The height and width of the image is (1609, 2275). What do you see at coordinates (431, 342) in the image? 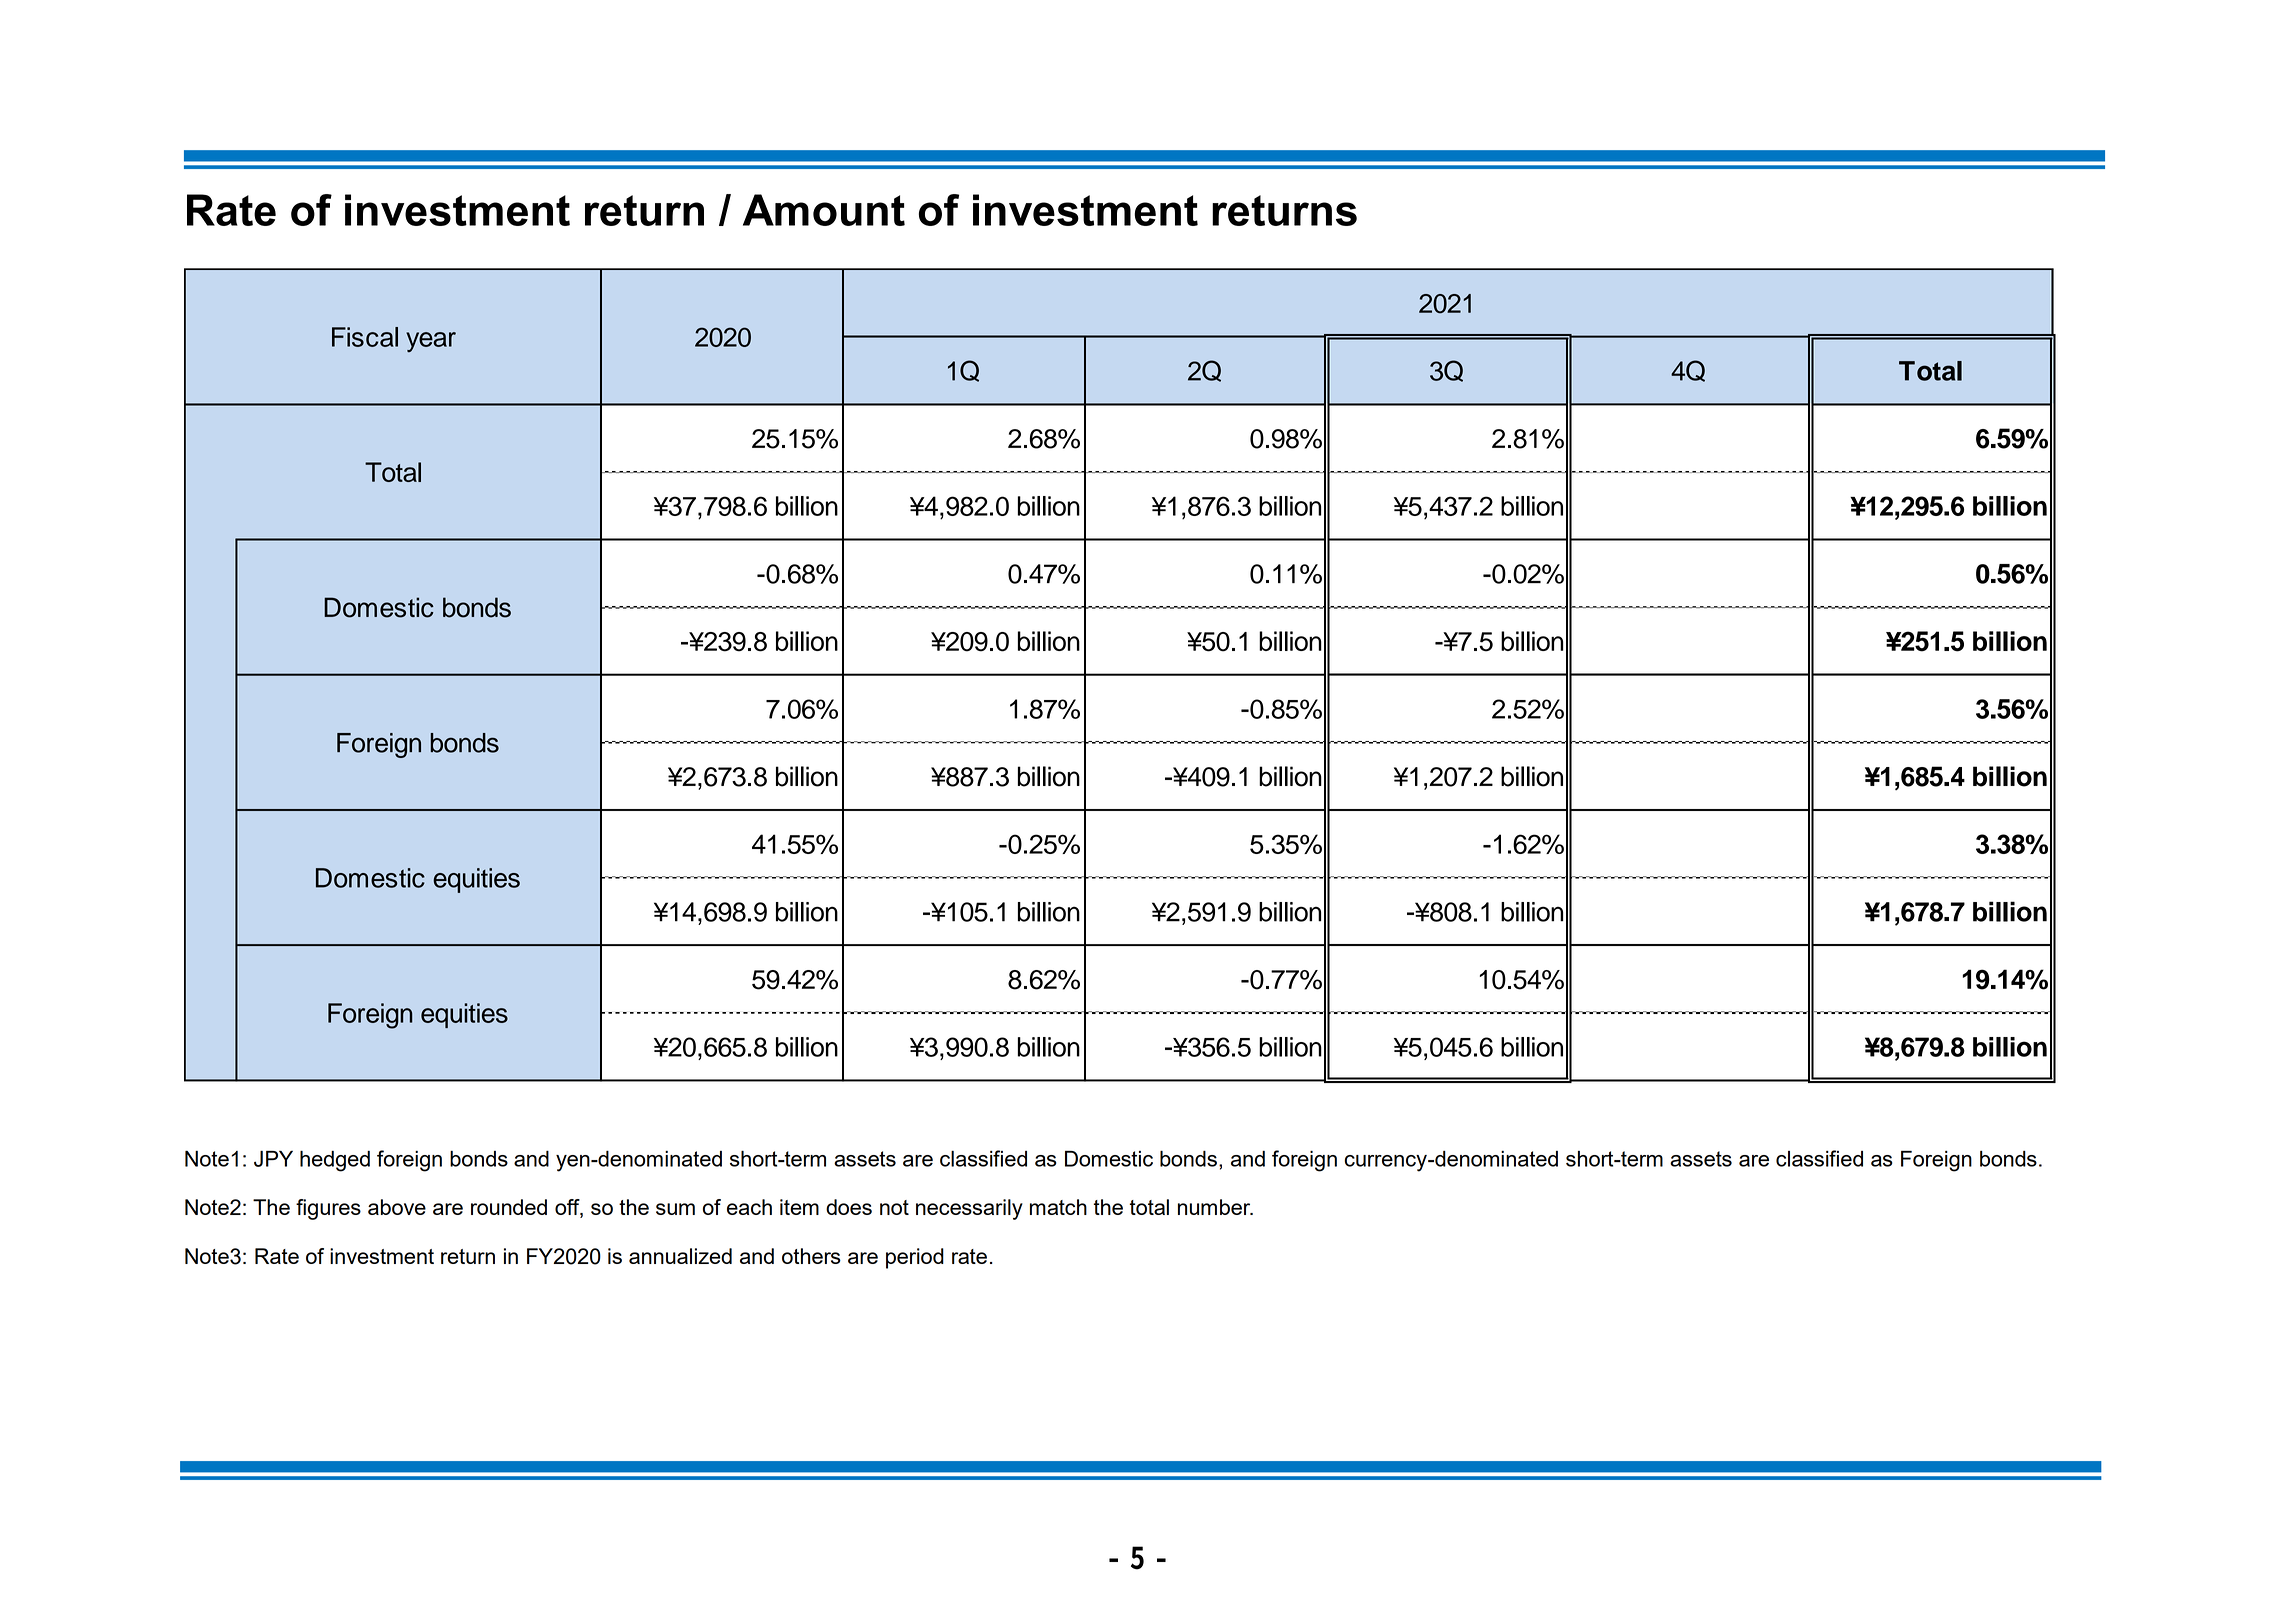
I see `year` at bounding box center [431, 342].
